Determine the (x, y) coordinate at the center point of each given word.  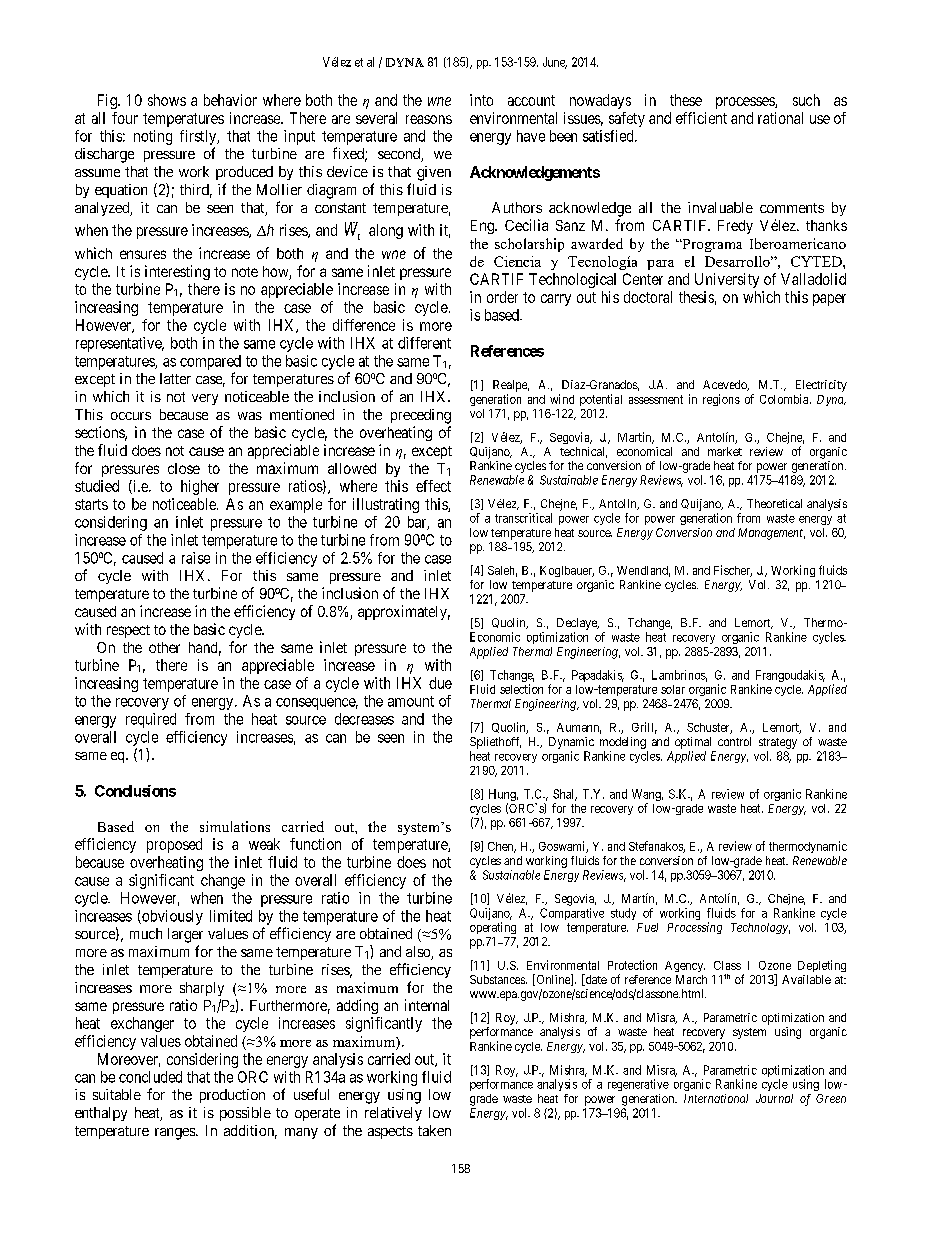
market (725, 451)
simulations (235, 826)
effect (433, 486)
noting (153, 137)
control (734, 741)
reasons (429, 119)
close (184, 468)
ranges (176, 1134)
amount (411, 701)
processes (746, 103)
